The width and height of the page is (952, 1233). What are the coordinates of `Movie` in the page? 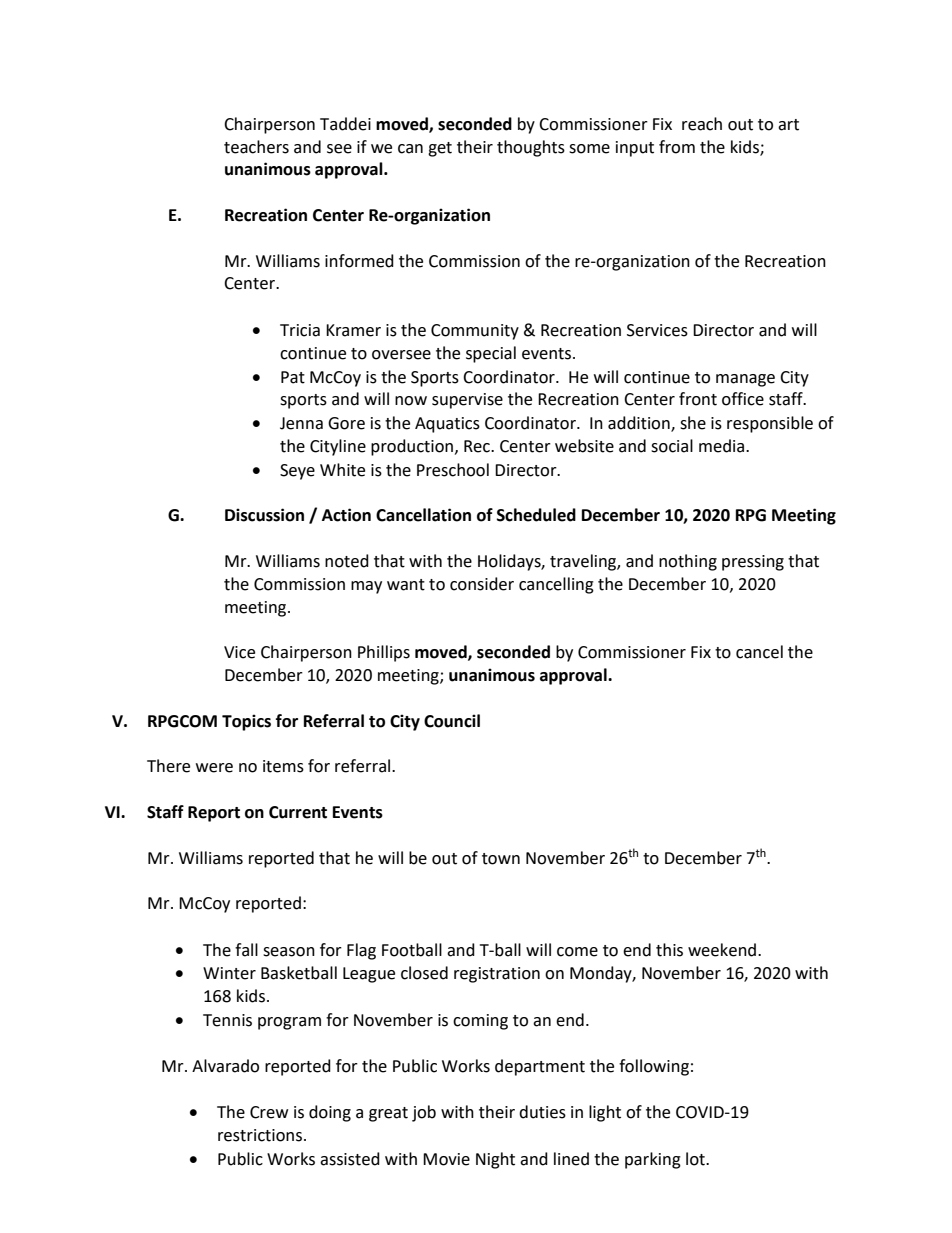 It's located at (446, 1159).
